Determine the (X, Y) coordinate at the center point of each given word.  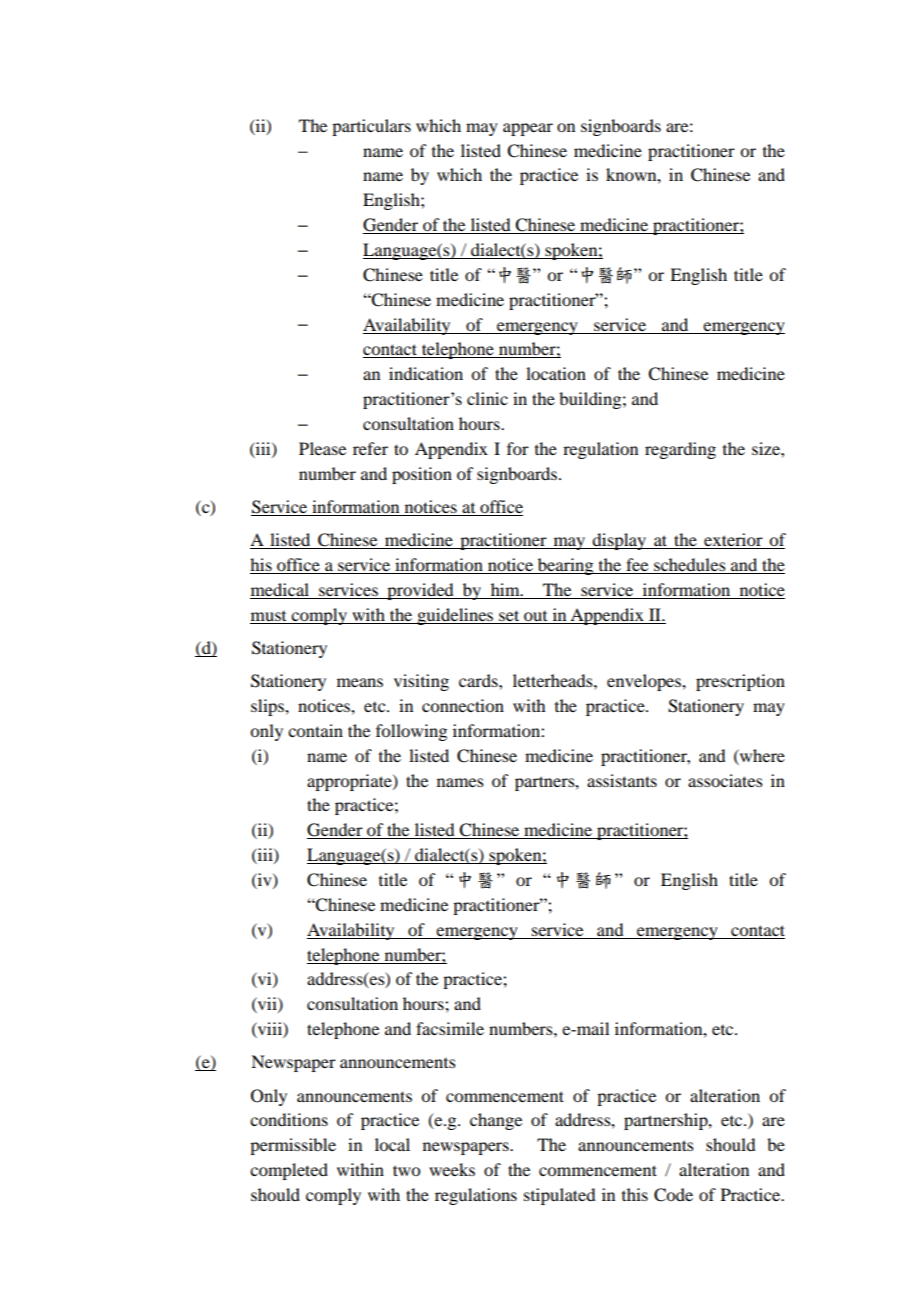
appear (528, 129)
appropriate (350, 782)
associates (725, 780)
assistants (622, 780)
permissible (293, 1146)
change (496, 1121)
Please (322, 448)
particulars (371, 127)
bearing (566, 566)
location (556, 373)
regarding (680, 450)
